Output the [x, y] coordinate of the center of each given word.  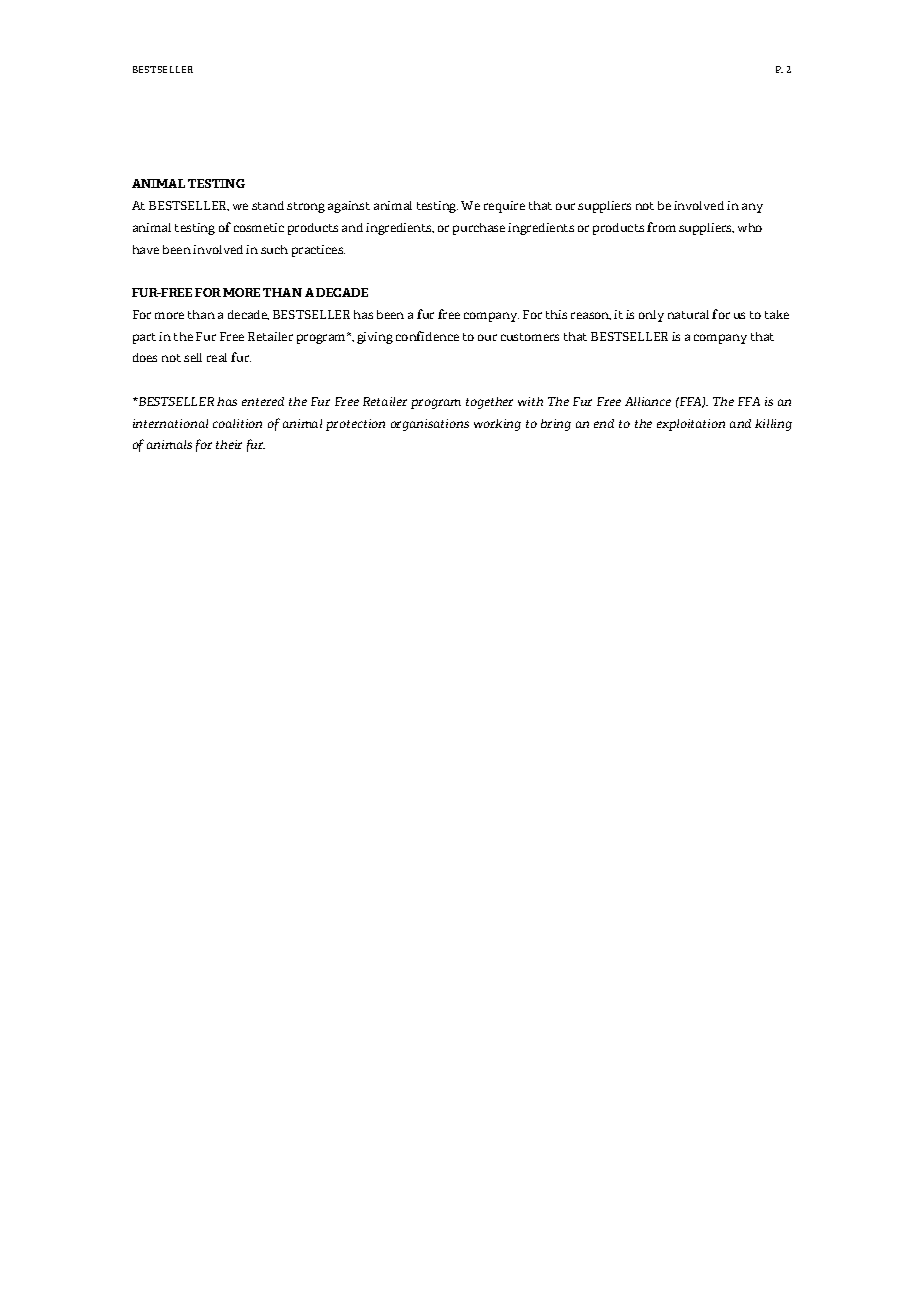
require [504, 207]
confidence [427, 336]
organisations [430, 425]
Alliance [648, 401]
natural [688, 314]
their [229, 444]
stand [268, 205]
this [556, 314]
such [274, 249]
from [661, 227]
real [217, 357]
